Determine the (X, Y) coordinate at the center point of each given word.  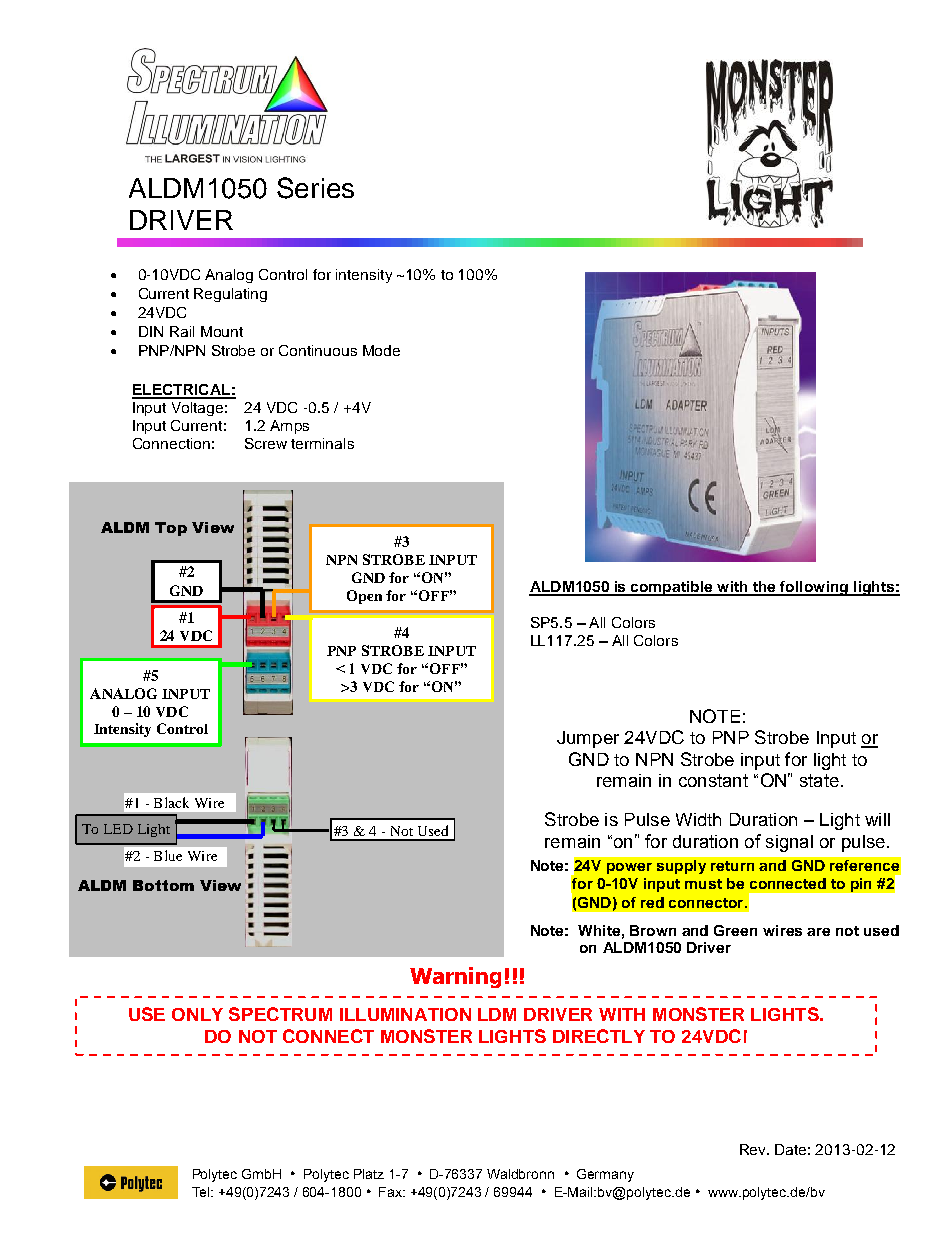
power (629, 868)
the (764, 588)
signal (789, 843)
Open (364, 597)
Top (171, 529)
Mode (381, 350)
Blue (168, 855)
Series (315, 188)
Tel (202, 1192)
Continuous (318, 350)
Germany (605, 1175)
